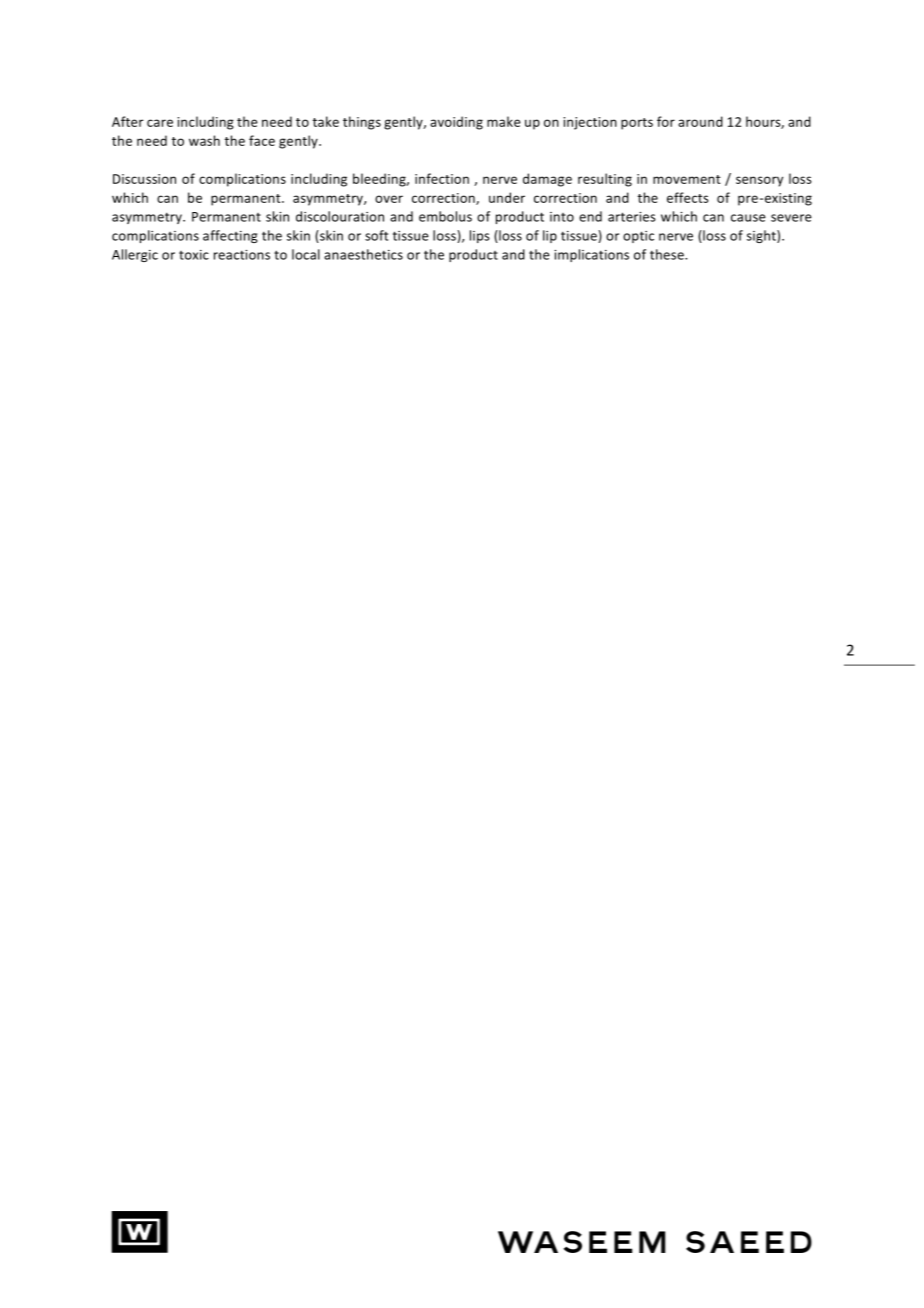 The image size is (924, 1308). I want to click on discolouration, so click(340, 216).
